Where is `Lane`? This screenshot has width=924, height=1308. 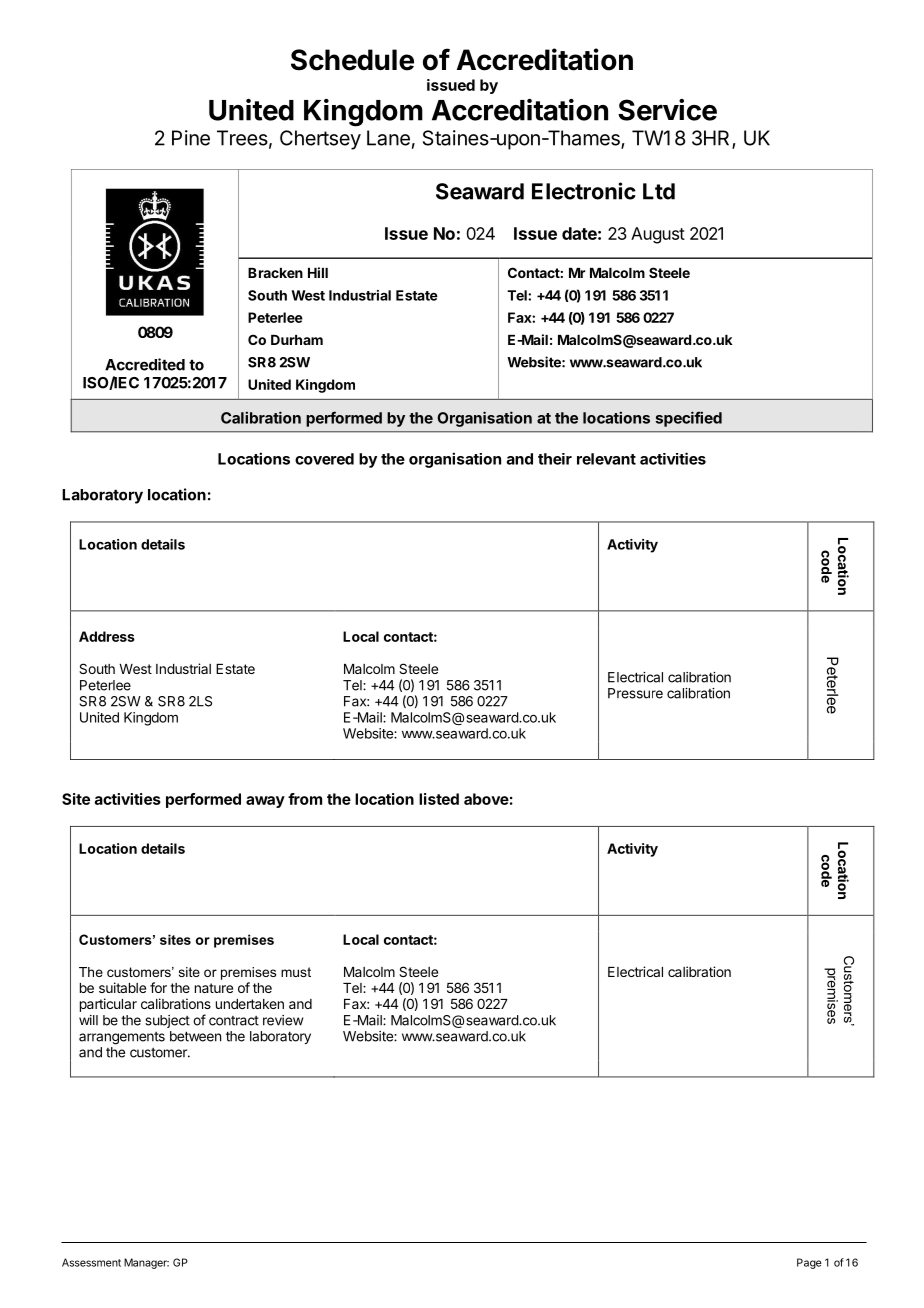 Lane is located at coordinates (388, 138).
